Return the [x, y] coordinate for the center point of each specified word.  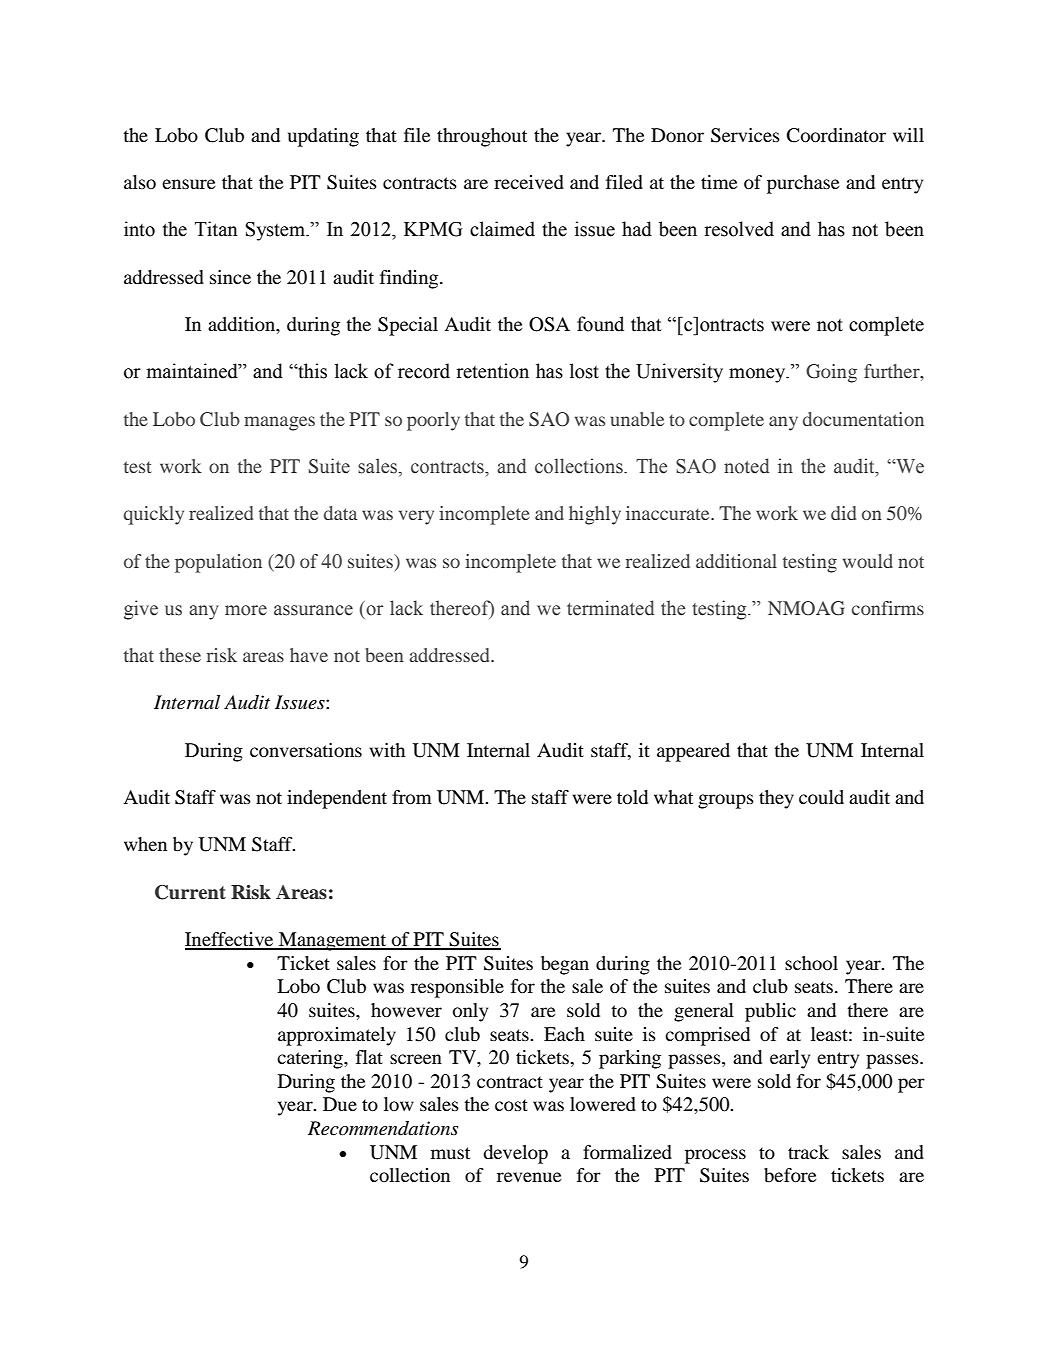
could [821, 797]
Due [340, 1104]
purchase [803, 184]
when [145, 844]
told [632, 797]
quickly [153, 515]
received [529, 182]
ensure [188, 184]
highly [595, 515]
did [843, 513]
